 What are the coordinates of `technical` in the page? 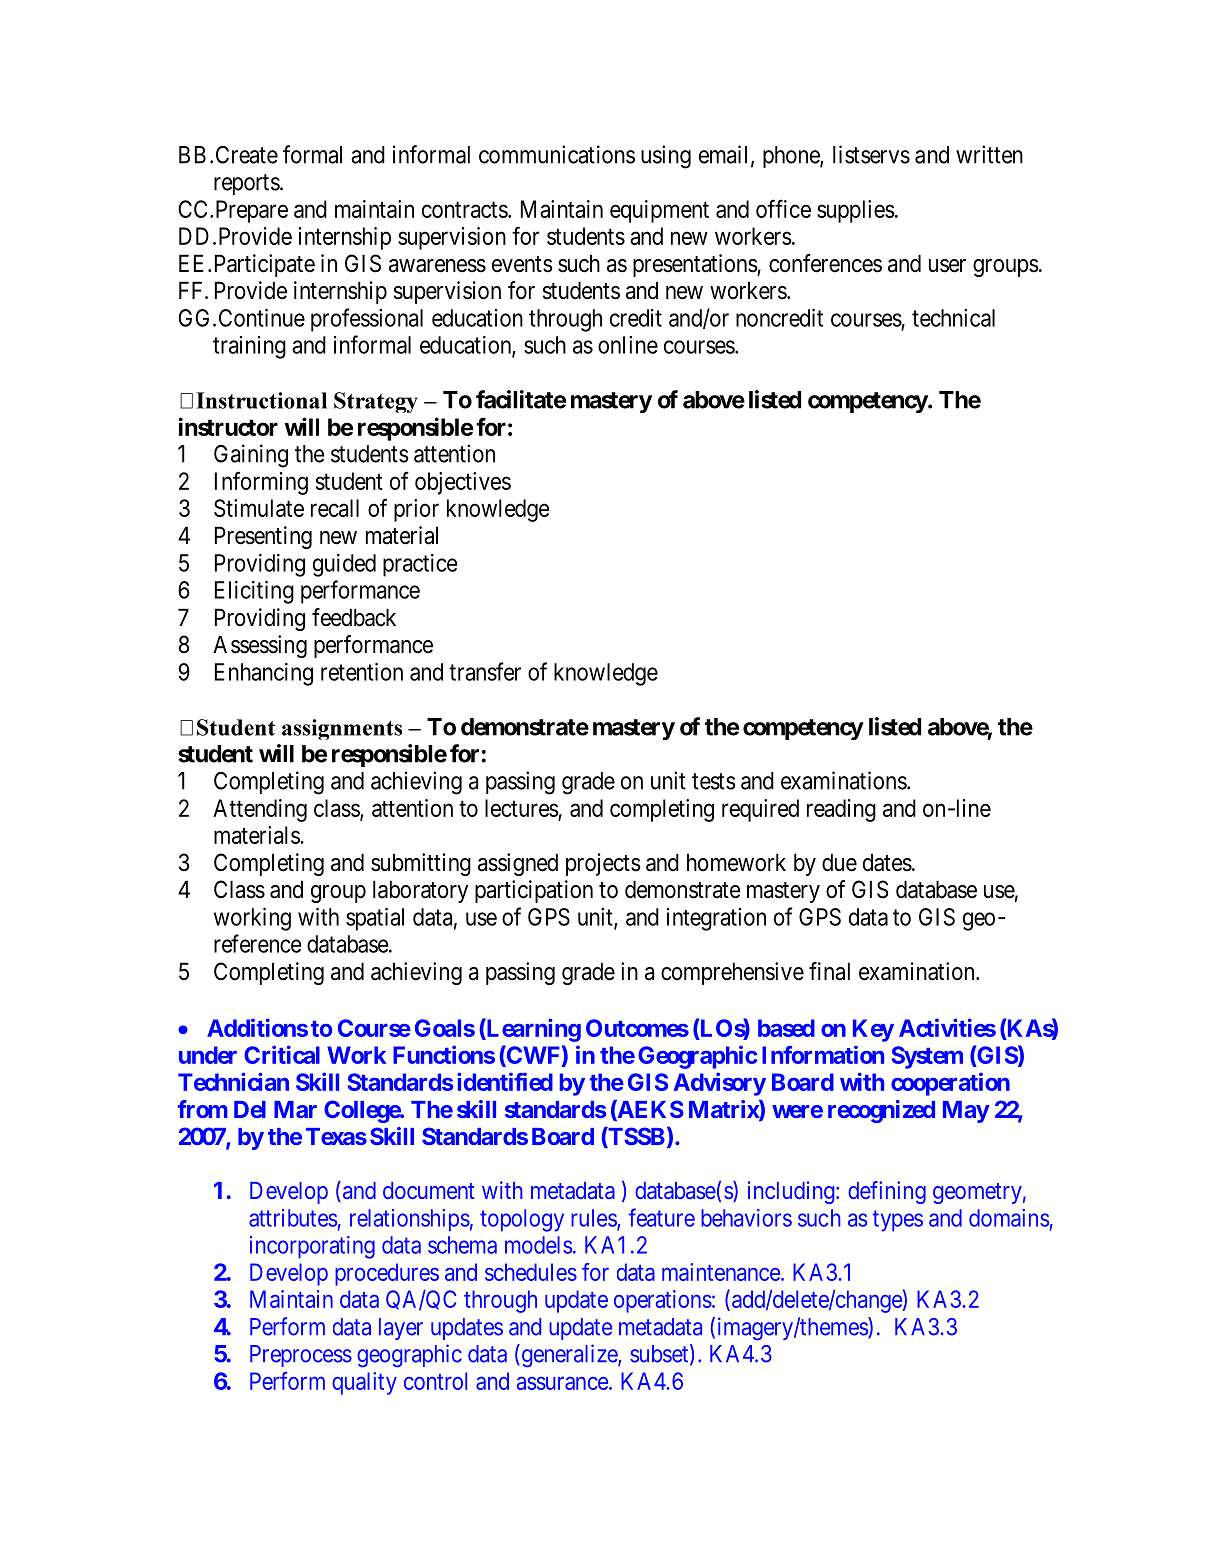 It's located at (953, 318).
